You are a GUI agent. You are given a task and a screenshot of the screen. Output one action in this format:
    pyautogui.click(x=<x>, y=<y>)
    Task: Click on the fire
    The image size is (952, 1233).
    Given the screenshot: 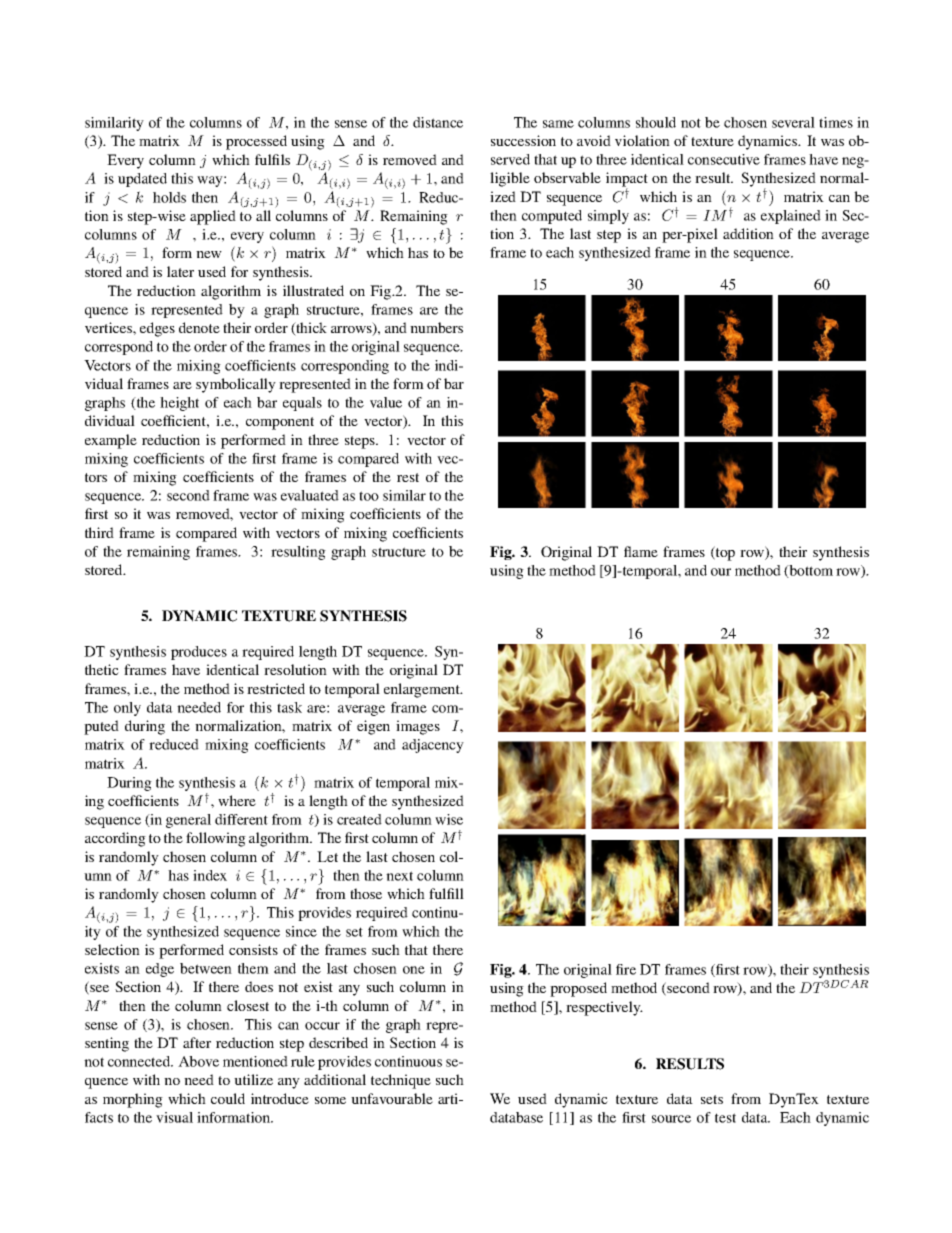 What is the action you would take?
    pyautogui.click(x=626, y=969)
